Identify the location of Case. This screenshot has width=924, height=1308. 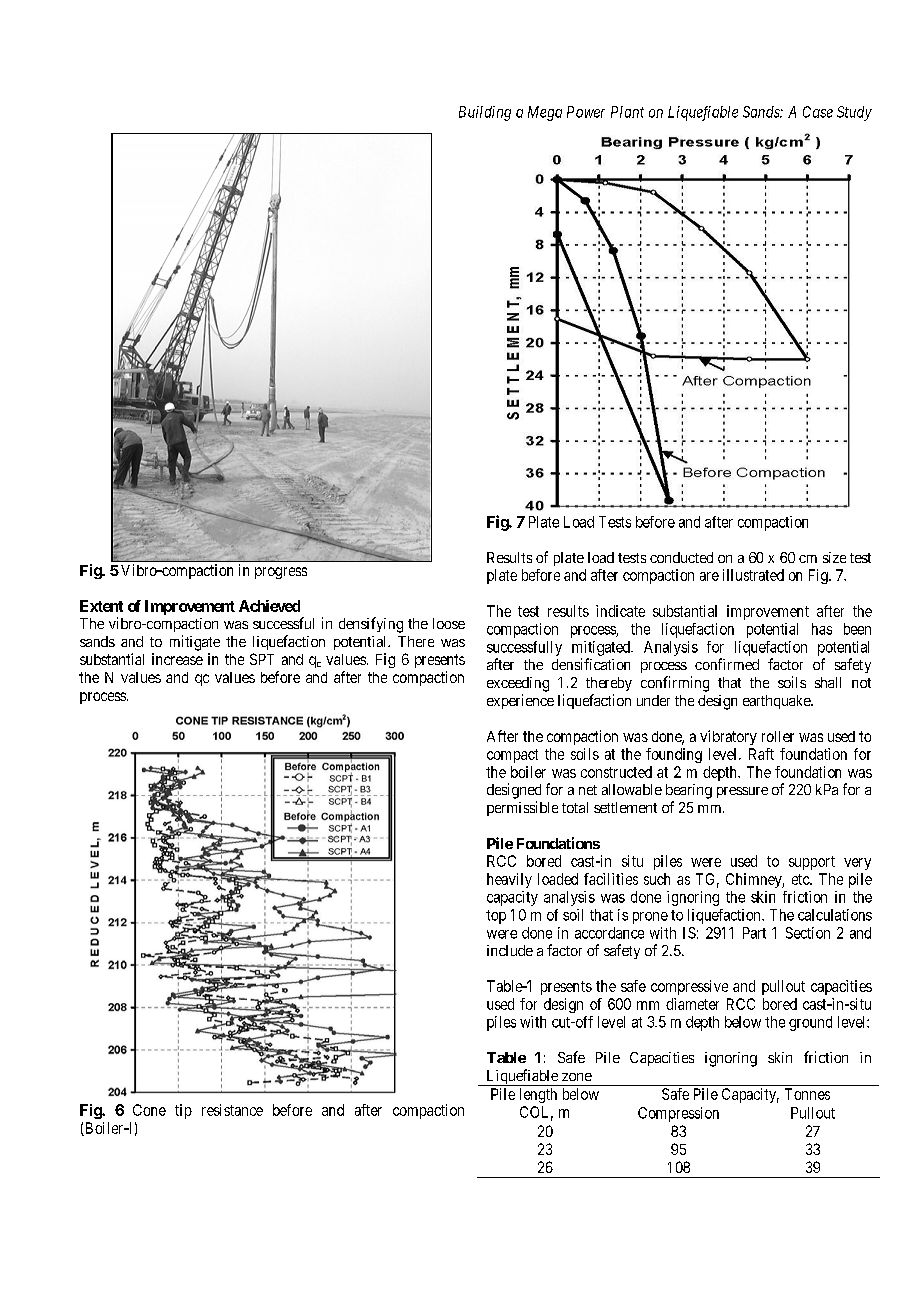
(818, 112).
